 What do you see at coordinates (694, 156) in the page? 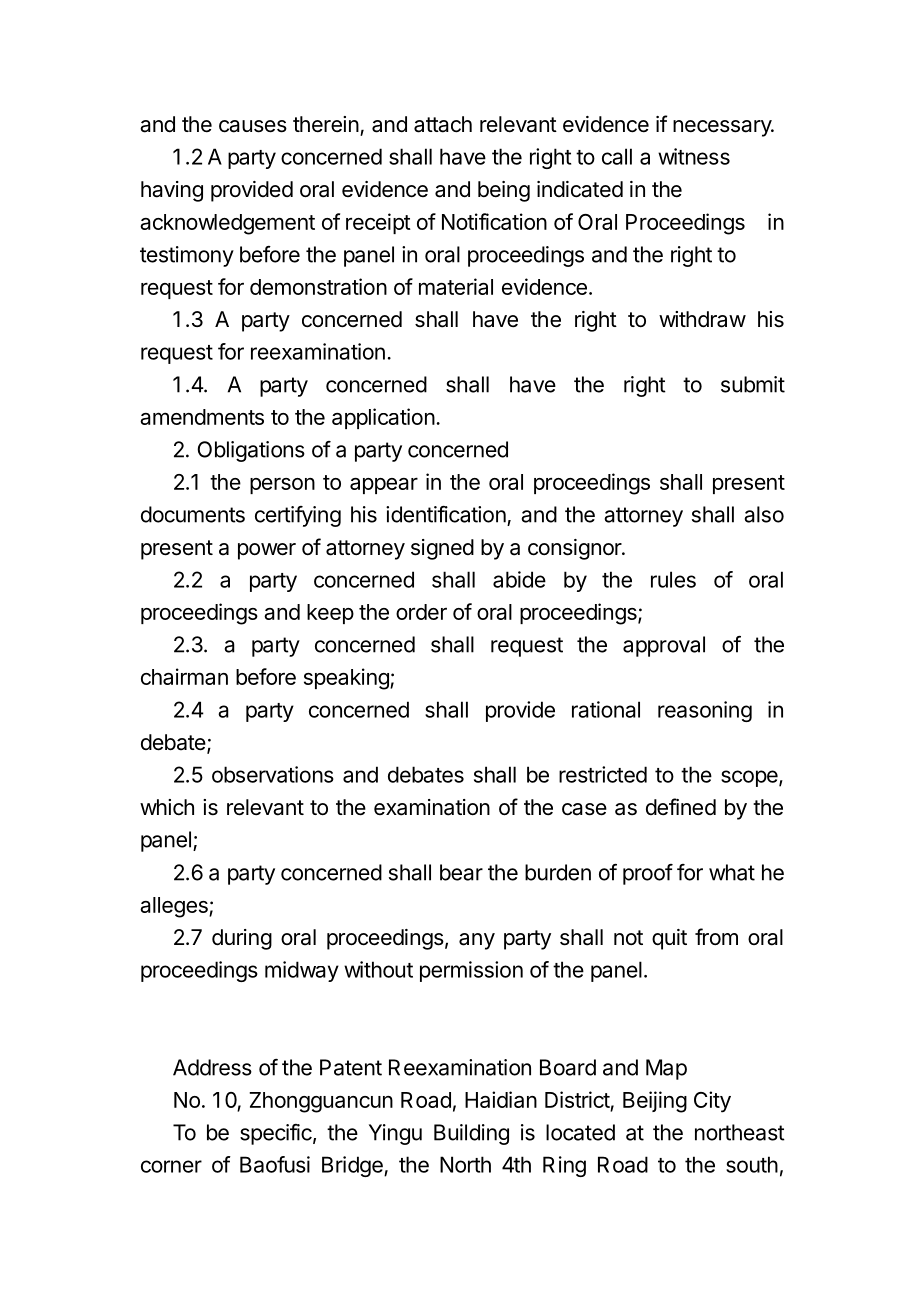
I see `witness` at bounding box center [694, 156].
